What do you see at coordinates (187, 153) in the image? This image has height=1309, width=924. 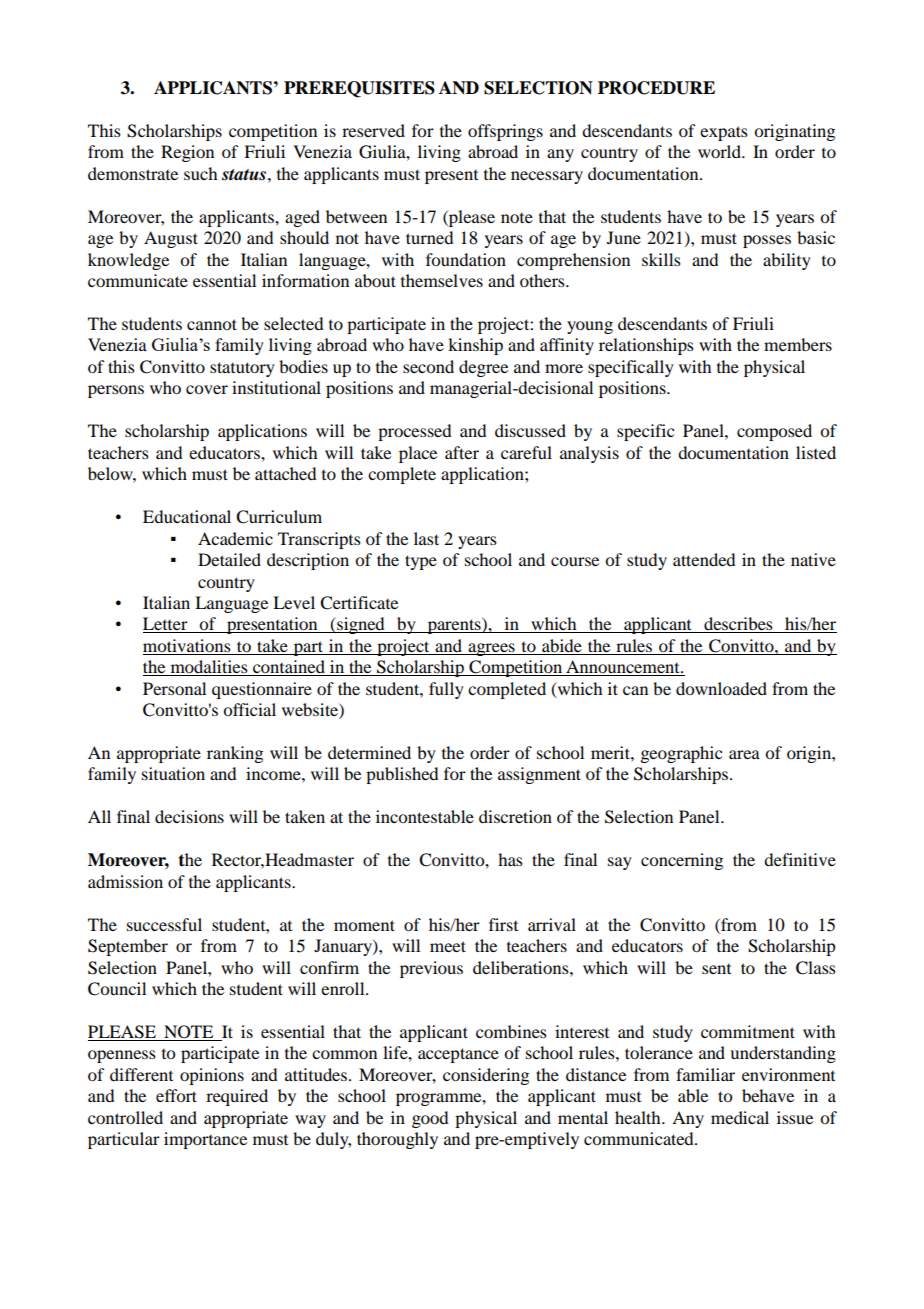 I see `Region` at bounding box center [187, 153].
